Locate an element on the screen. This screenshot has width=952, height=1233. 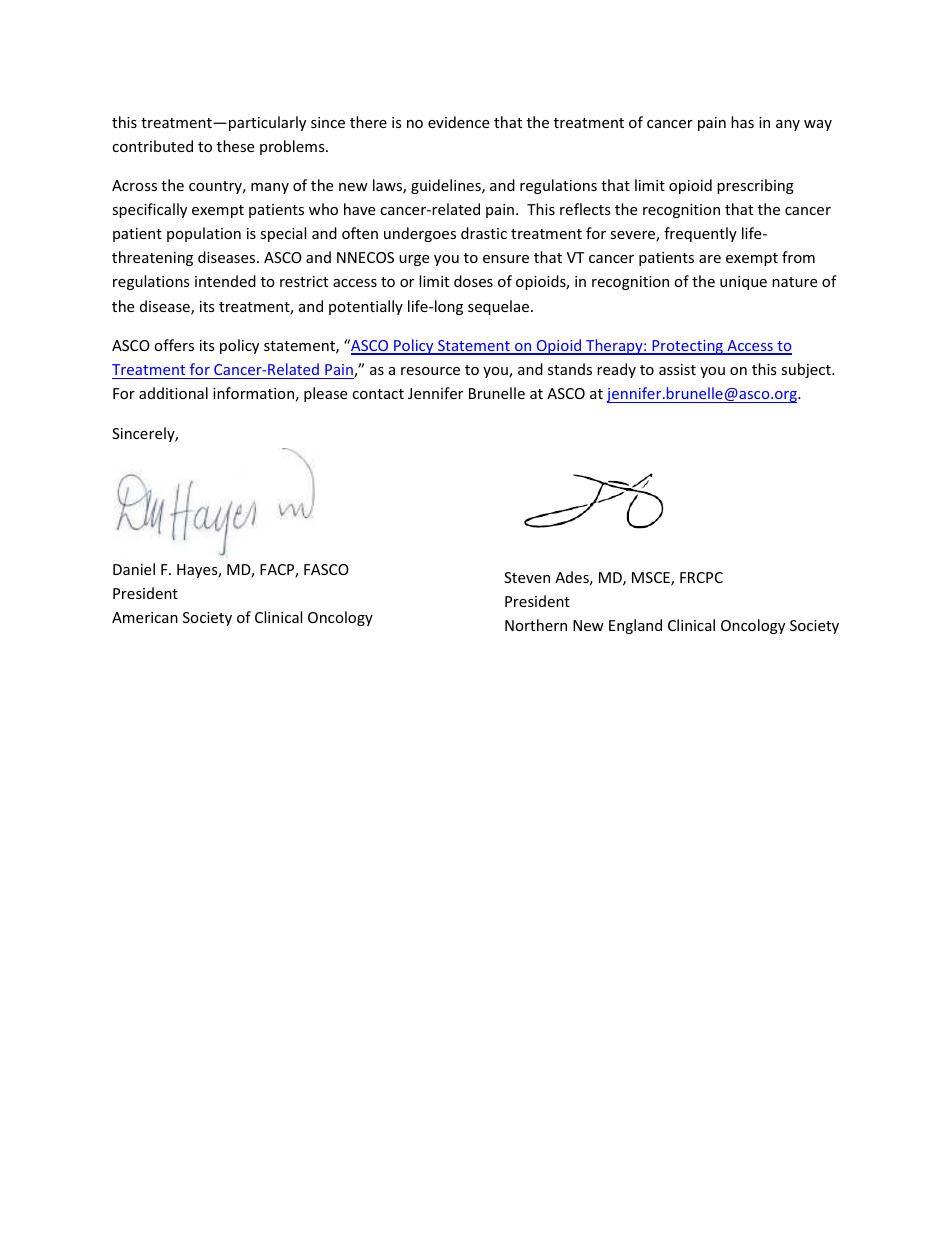
assist is located at coordinates (677, 369).
